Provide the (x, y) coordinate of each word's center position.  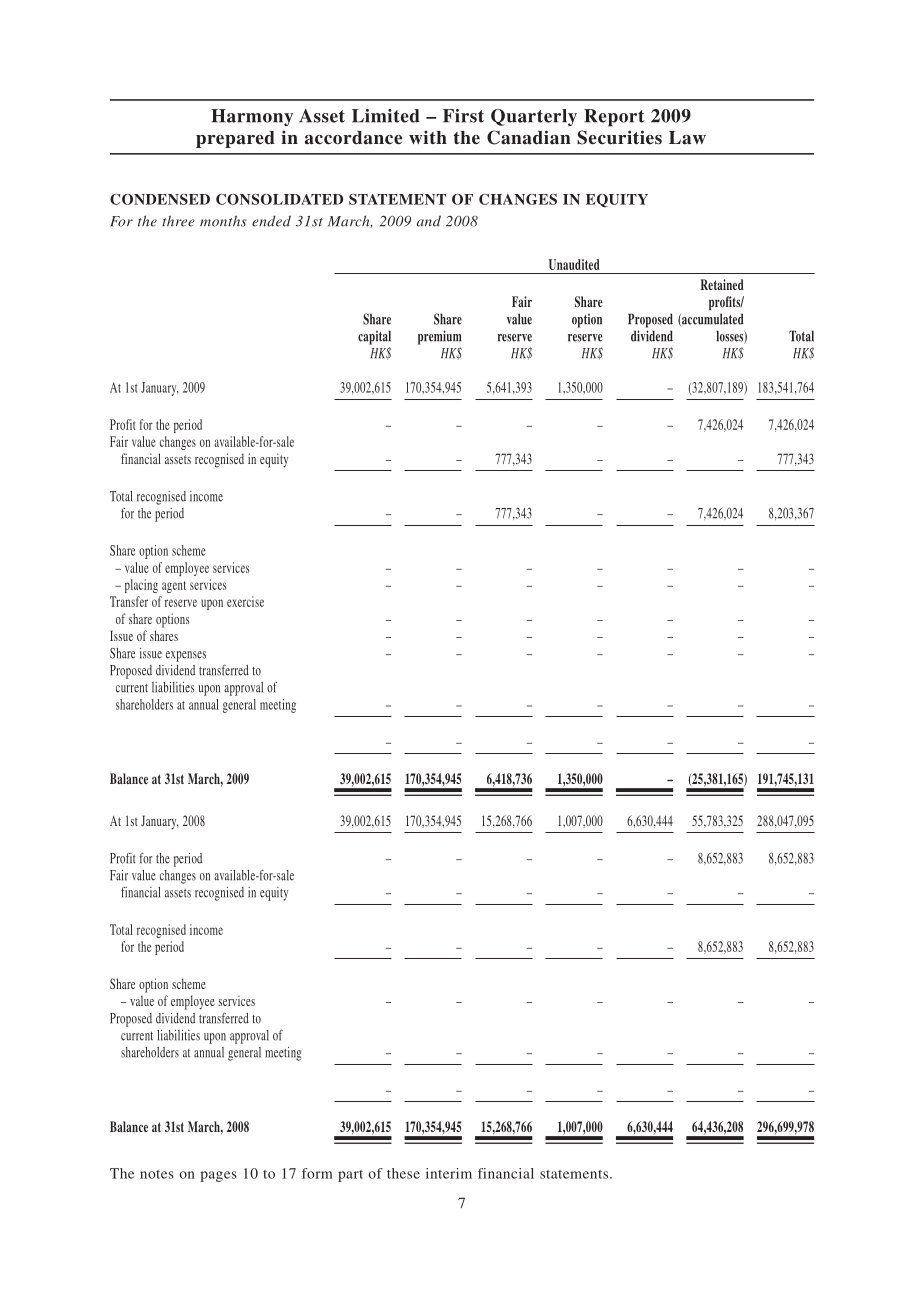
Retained (722, 284)
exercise (245, 601)
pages (219, 1176)
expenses (186, 656)
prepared (235, 139)
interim (449, 1173)
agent (174, 587)
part (350, 1176)
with (428, 137)
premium (440, 337)
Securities (619, 137)
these (403, 1173)
